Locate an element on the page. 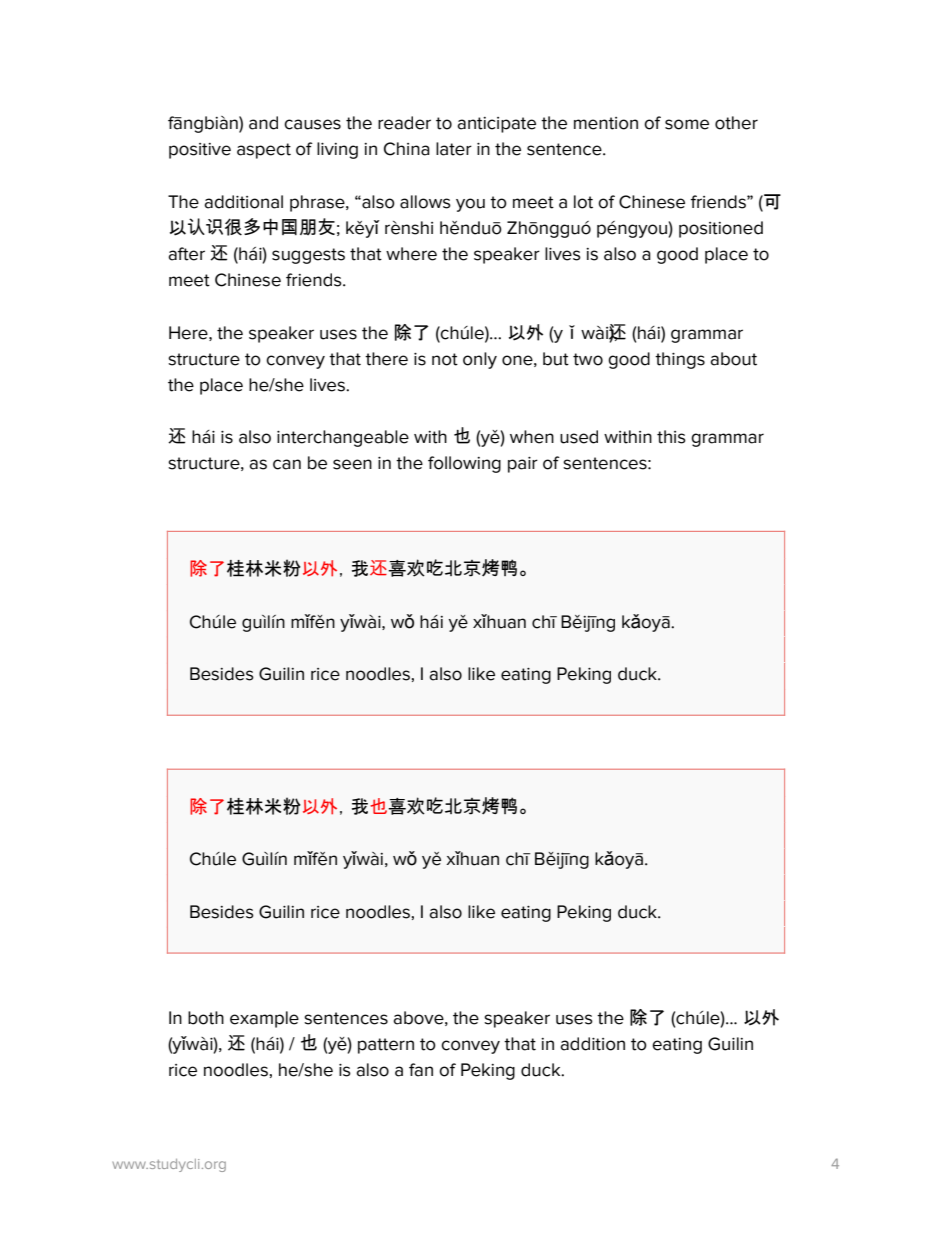  this is located at coordinates (671, 437).
